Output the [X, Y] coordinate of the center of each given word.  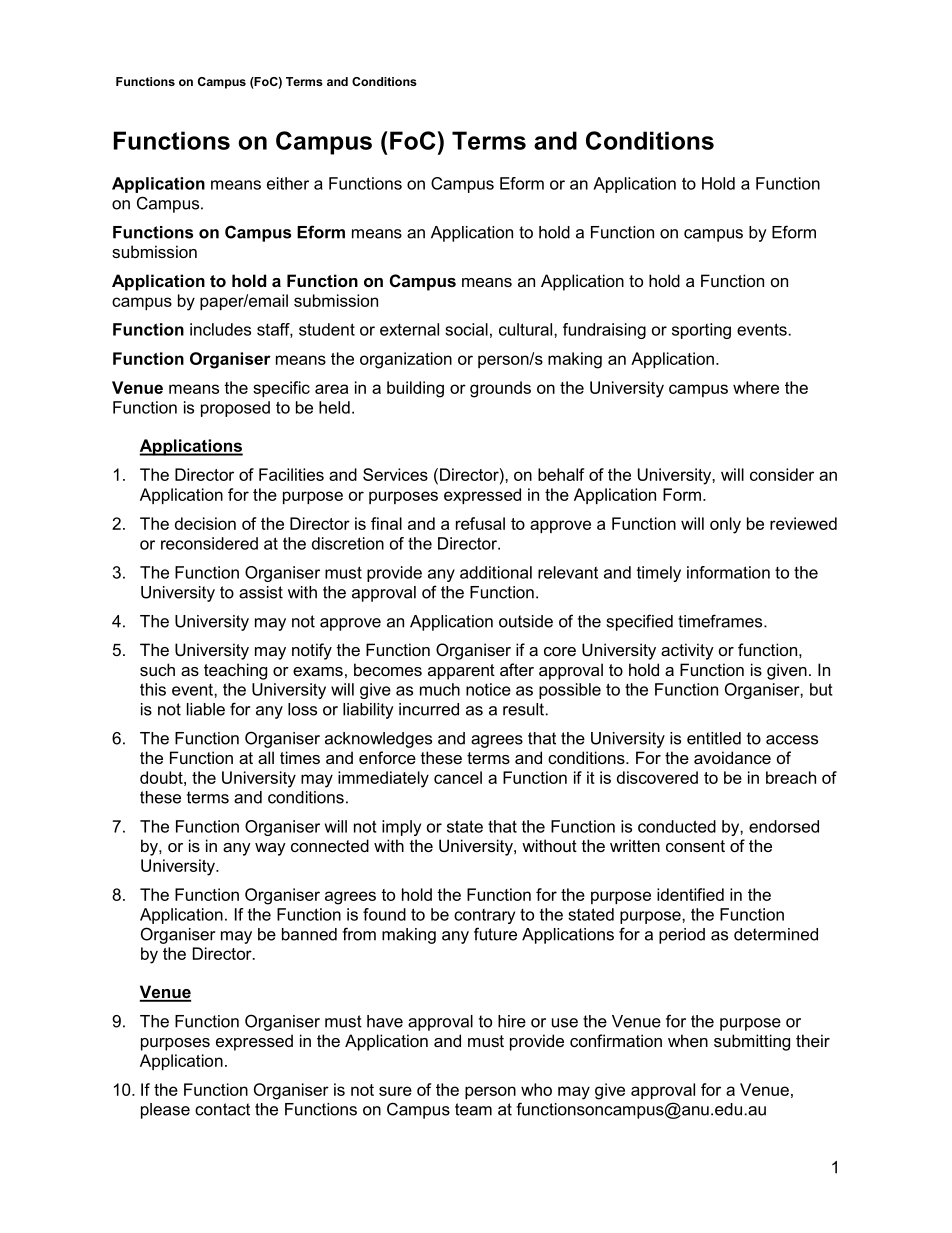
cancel [458, 777]
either [288, 183]
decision [205, 523]
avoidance [732, 757]
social [466, 329]
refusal [480, 523]
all [266, 757]
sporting [701, 331]
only [725, 525]
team [473, 1109]
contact [222, 1109]
